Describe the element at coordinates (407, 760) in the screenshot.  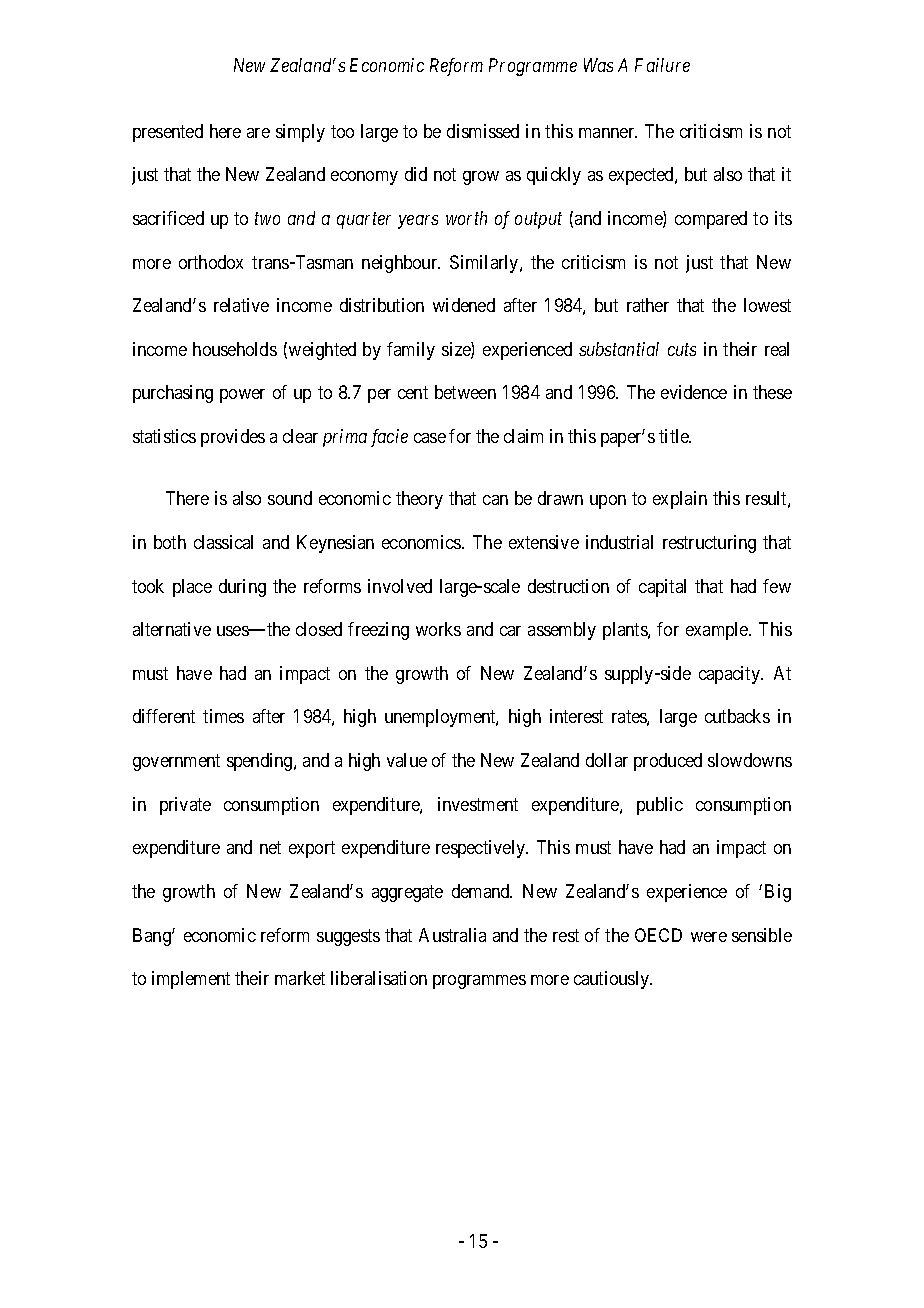
I see `value` at that location.
